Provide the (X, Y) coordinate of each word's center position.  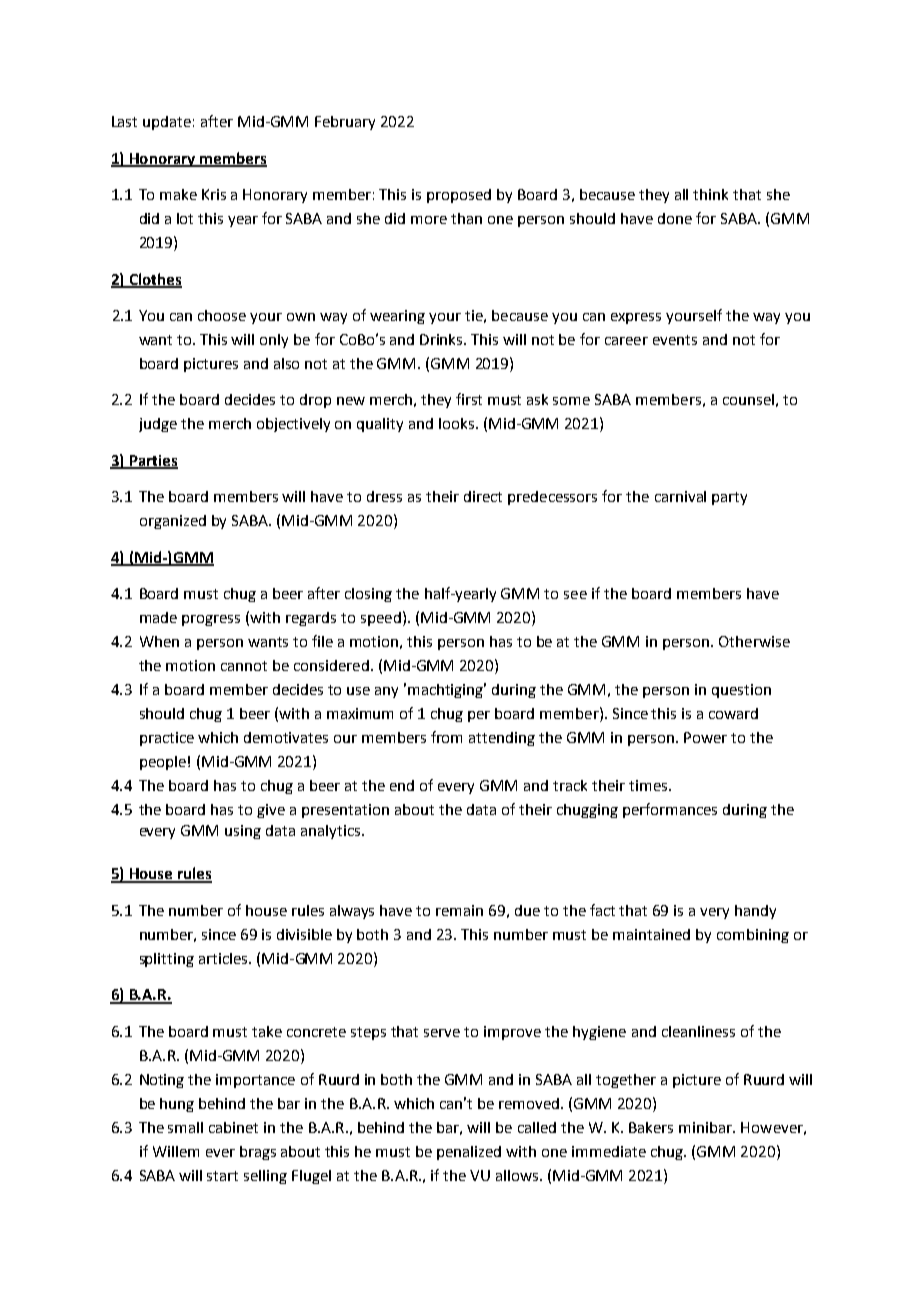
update (167, 123)
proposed (459, 196)
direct (483, 496)
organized (173, 522)
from (446, 737)
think (710, 194)
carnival (680, 496)
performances (670, 810)
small (185, 1127)
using (243, 832)
